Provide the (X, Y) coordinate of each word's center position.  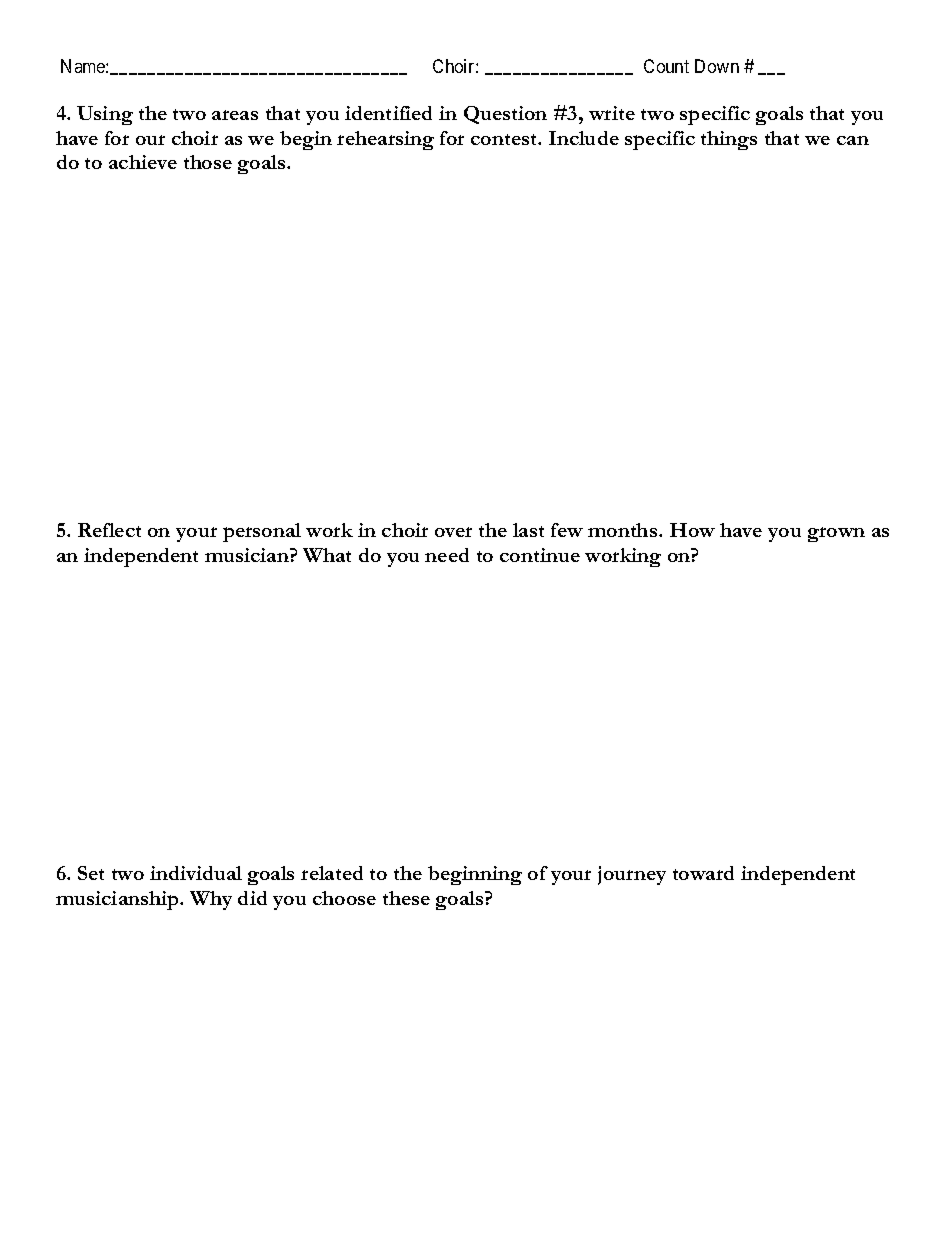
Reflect (109, 530)
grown (836, 534)
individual (196, 873)
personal (262, 532)
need (447, 555)
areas (235, 115)
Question (505, 115)
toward (703, 873)
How (692, 530)
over (453, 532)
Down (717, 66)
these (406, 898)
